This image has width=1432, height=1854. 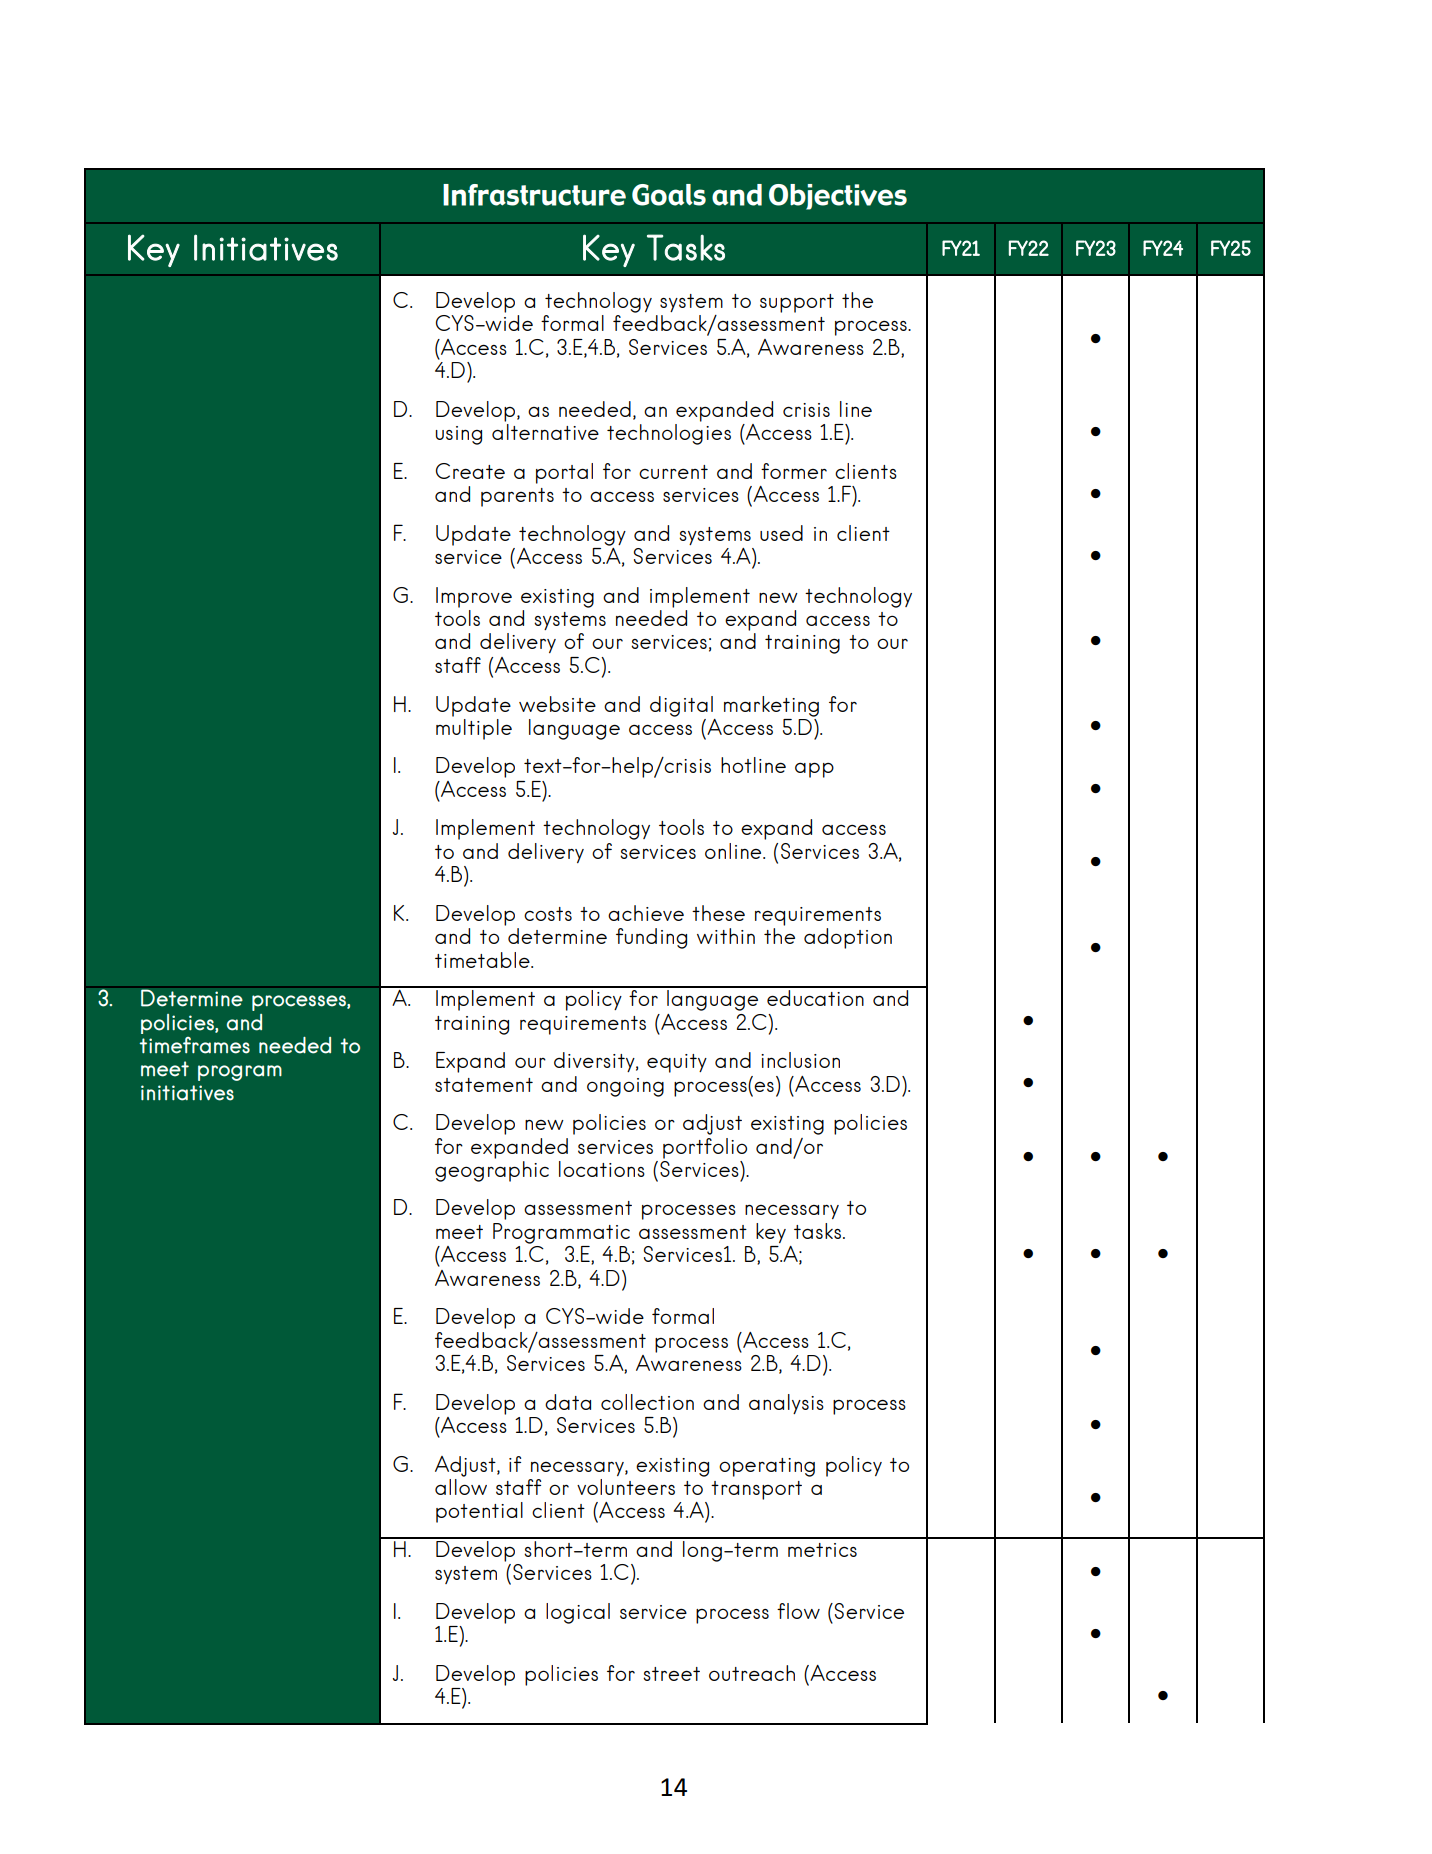 I want to click on support, so click(x=797, y=303).
